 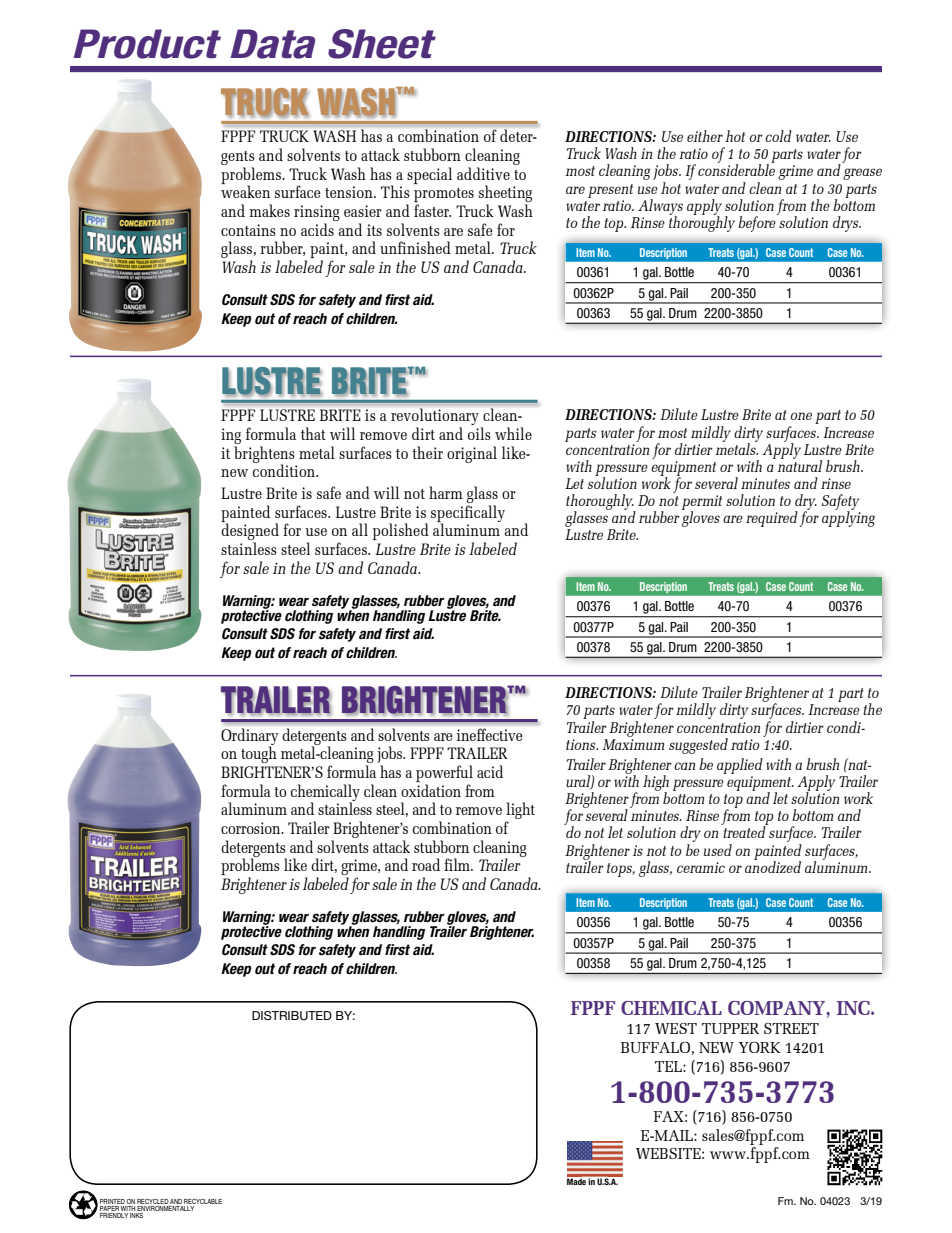 What do you see at coordinates (250, 533) in the page?
I see `designed` at bounding box center [250, 533].
